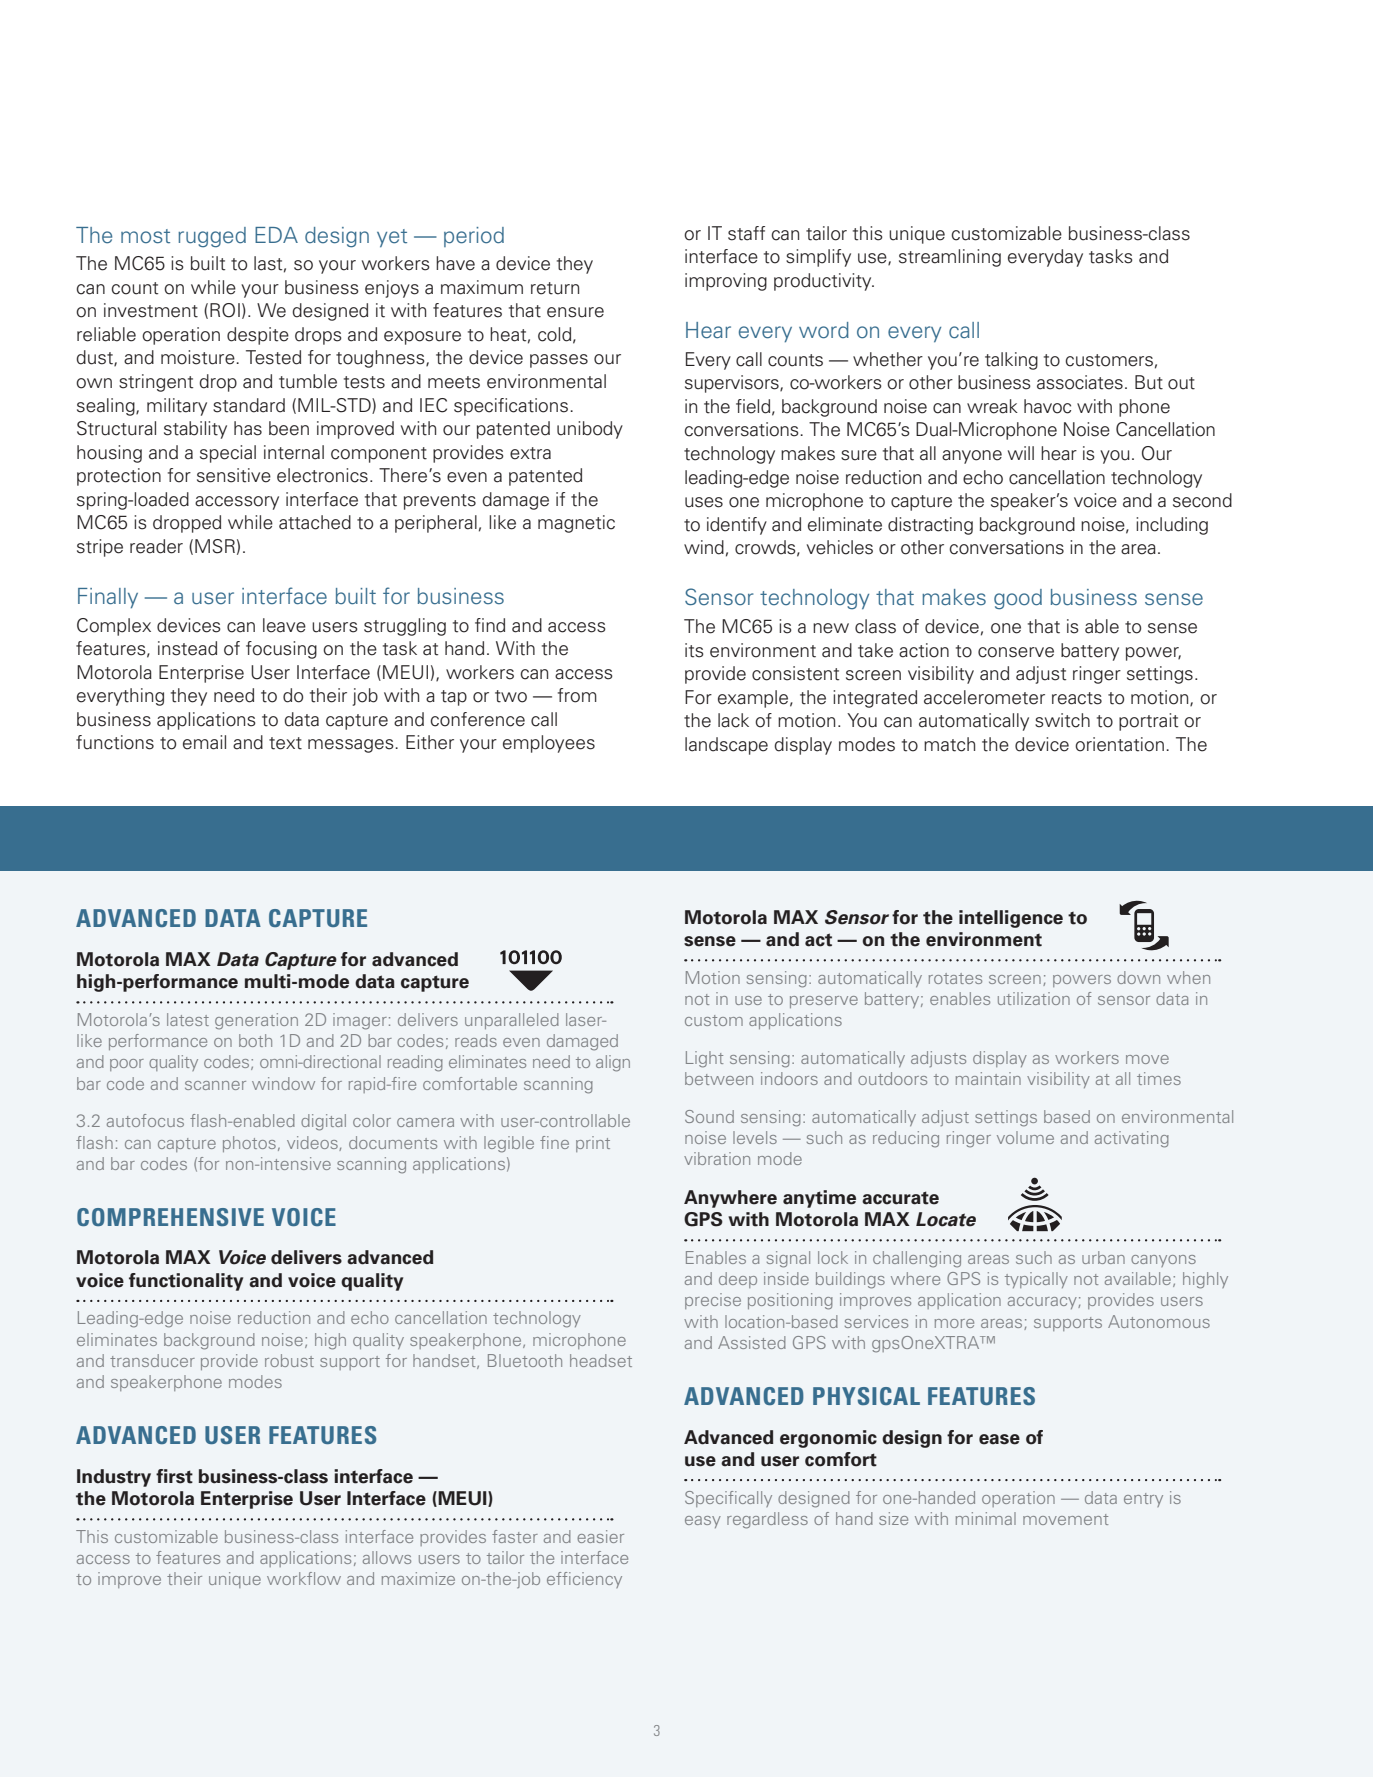 The image size is (1373, 1777). What do you see at coordinates (304, 1578) in the image?
I see `workflow` at bounding box center [304, 1578].
